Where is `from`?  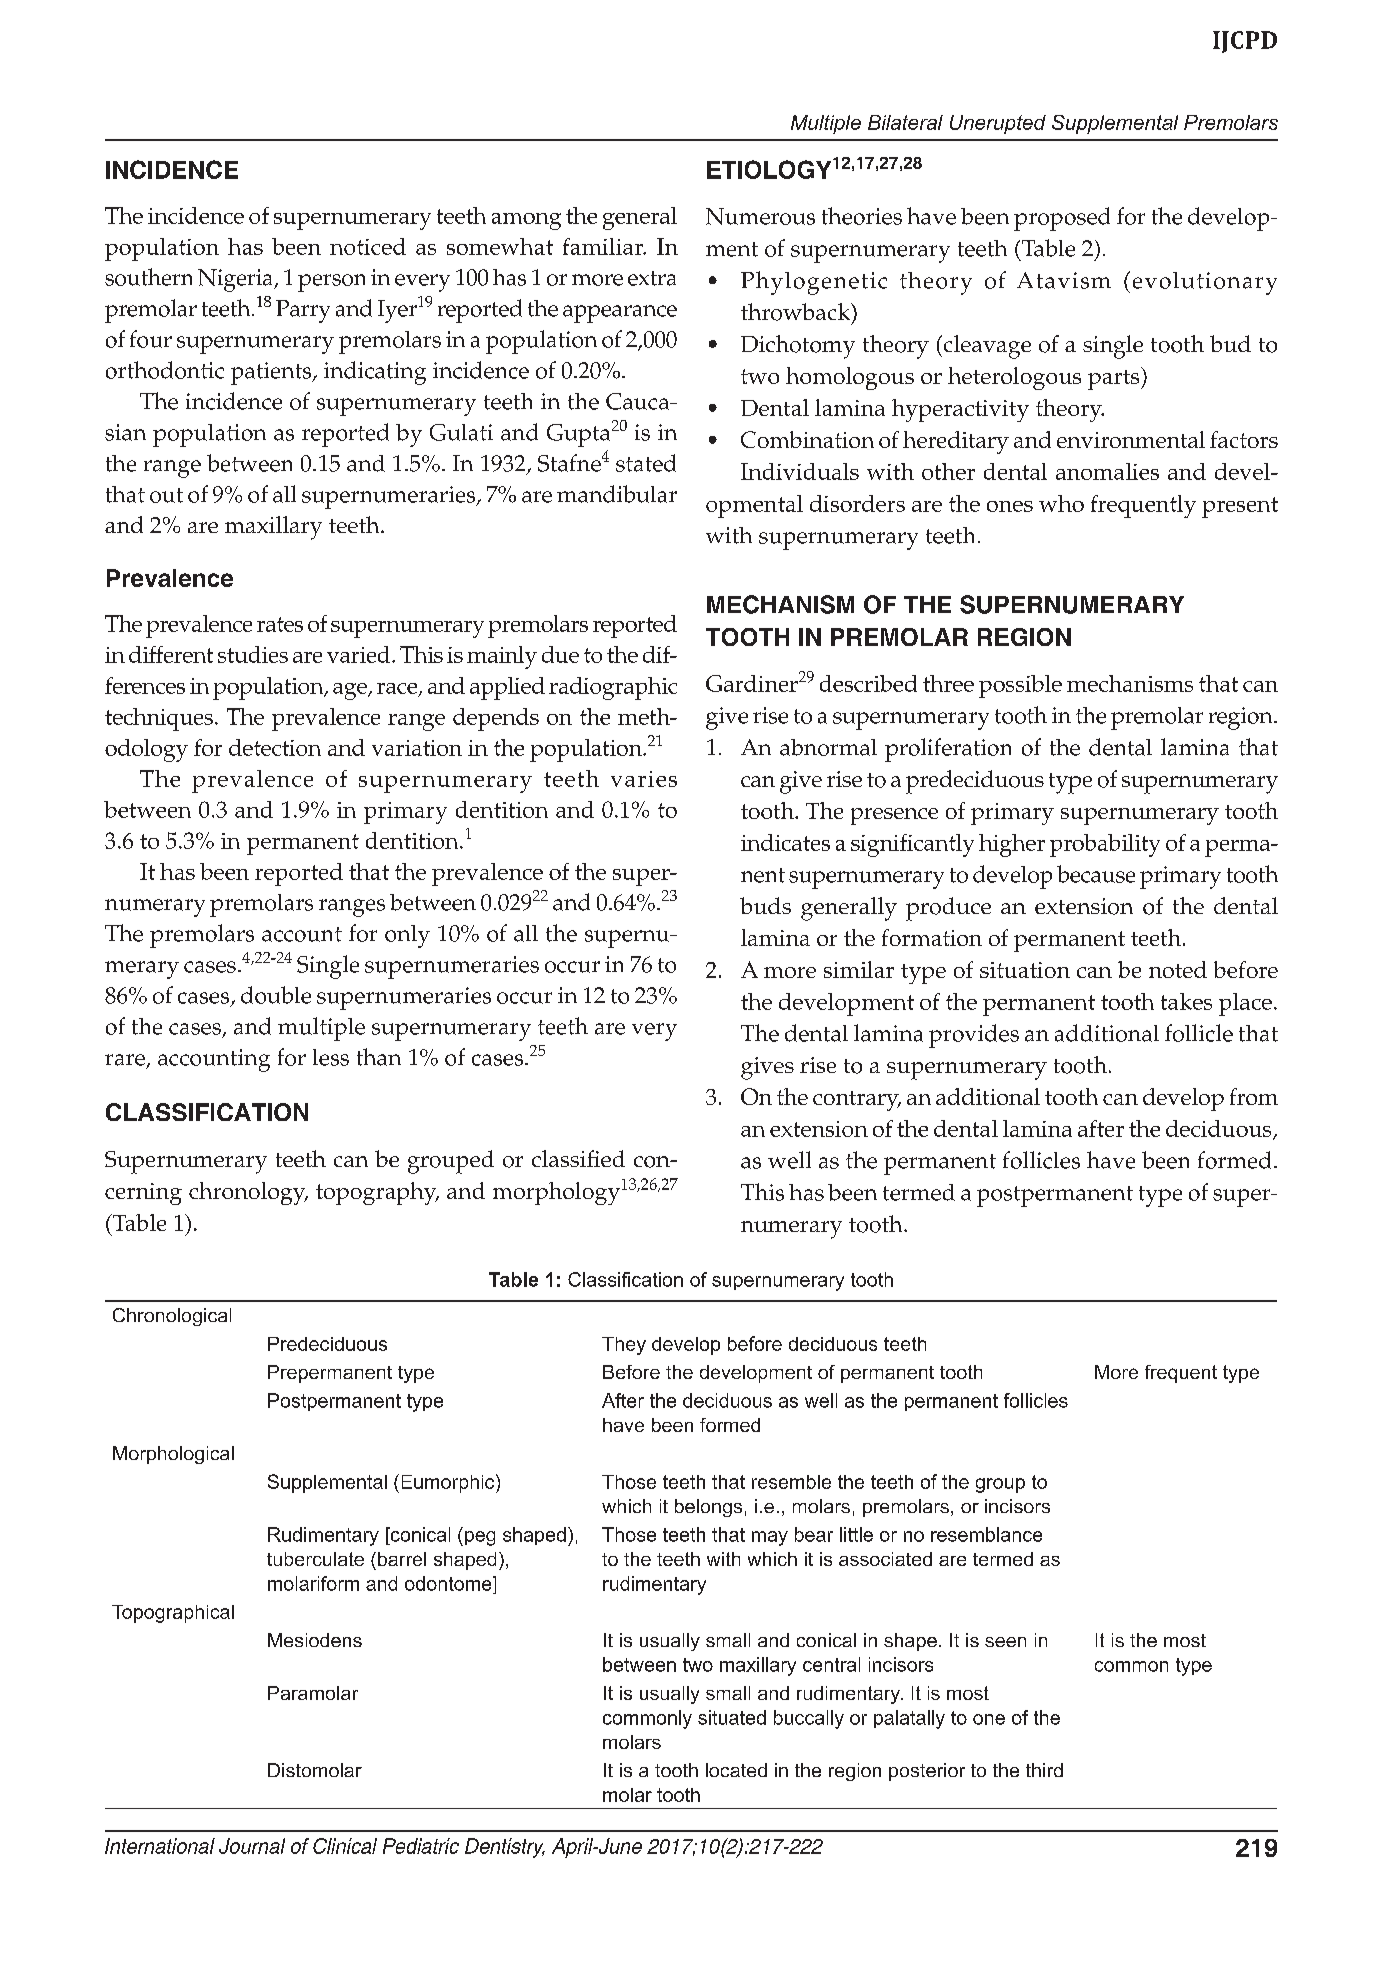 from is located at coordinates (1254, 1096).
